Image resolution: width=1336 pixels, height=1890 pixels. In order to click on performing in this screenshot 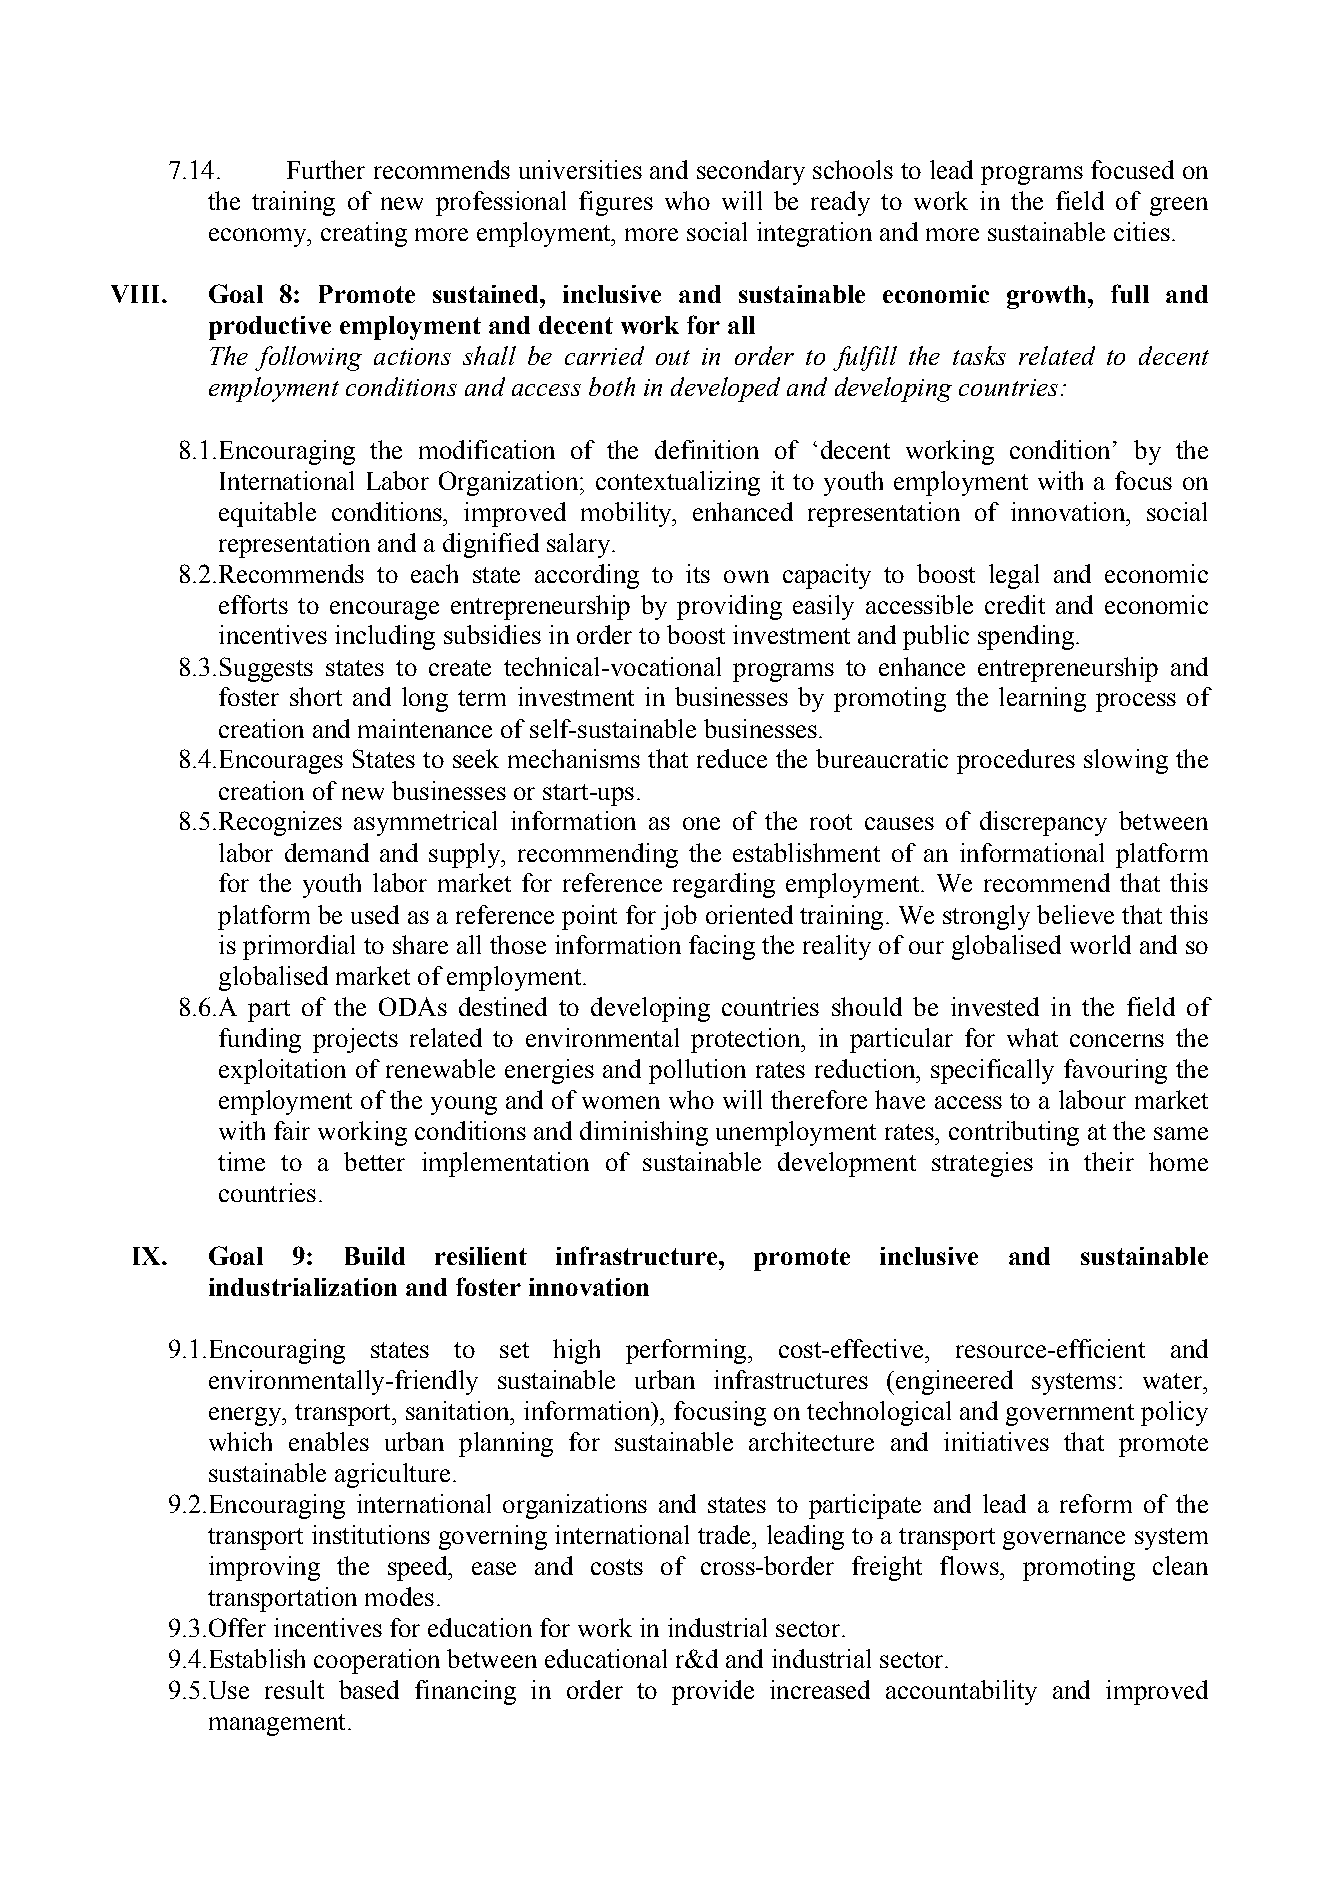, I will do `click(687, 1351)`.
